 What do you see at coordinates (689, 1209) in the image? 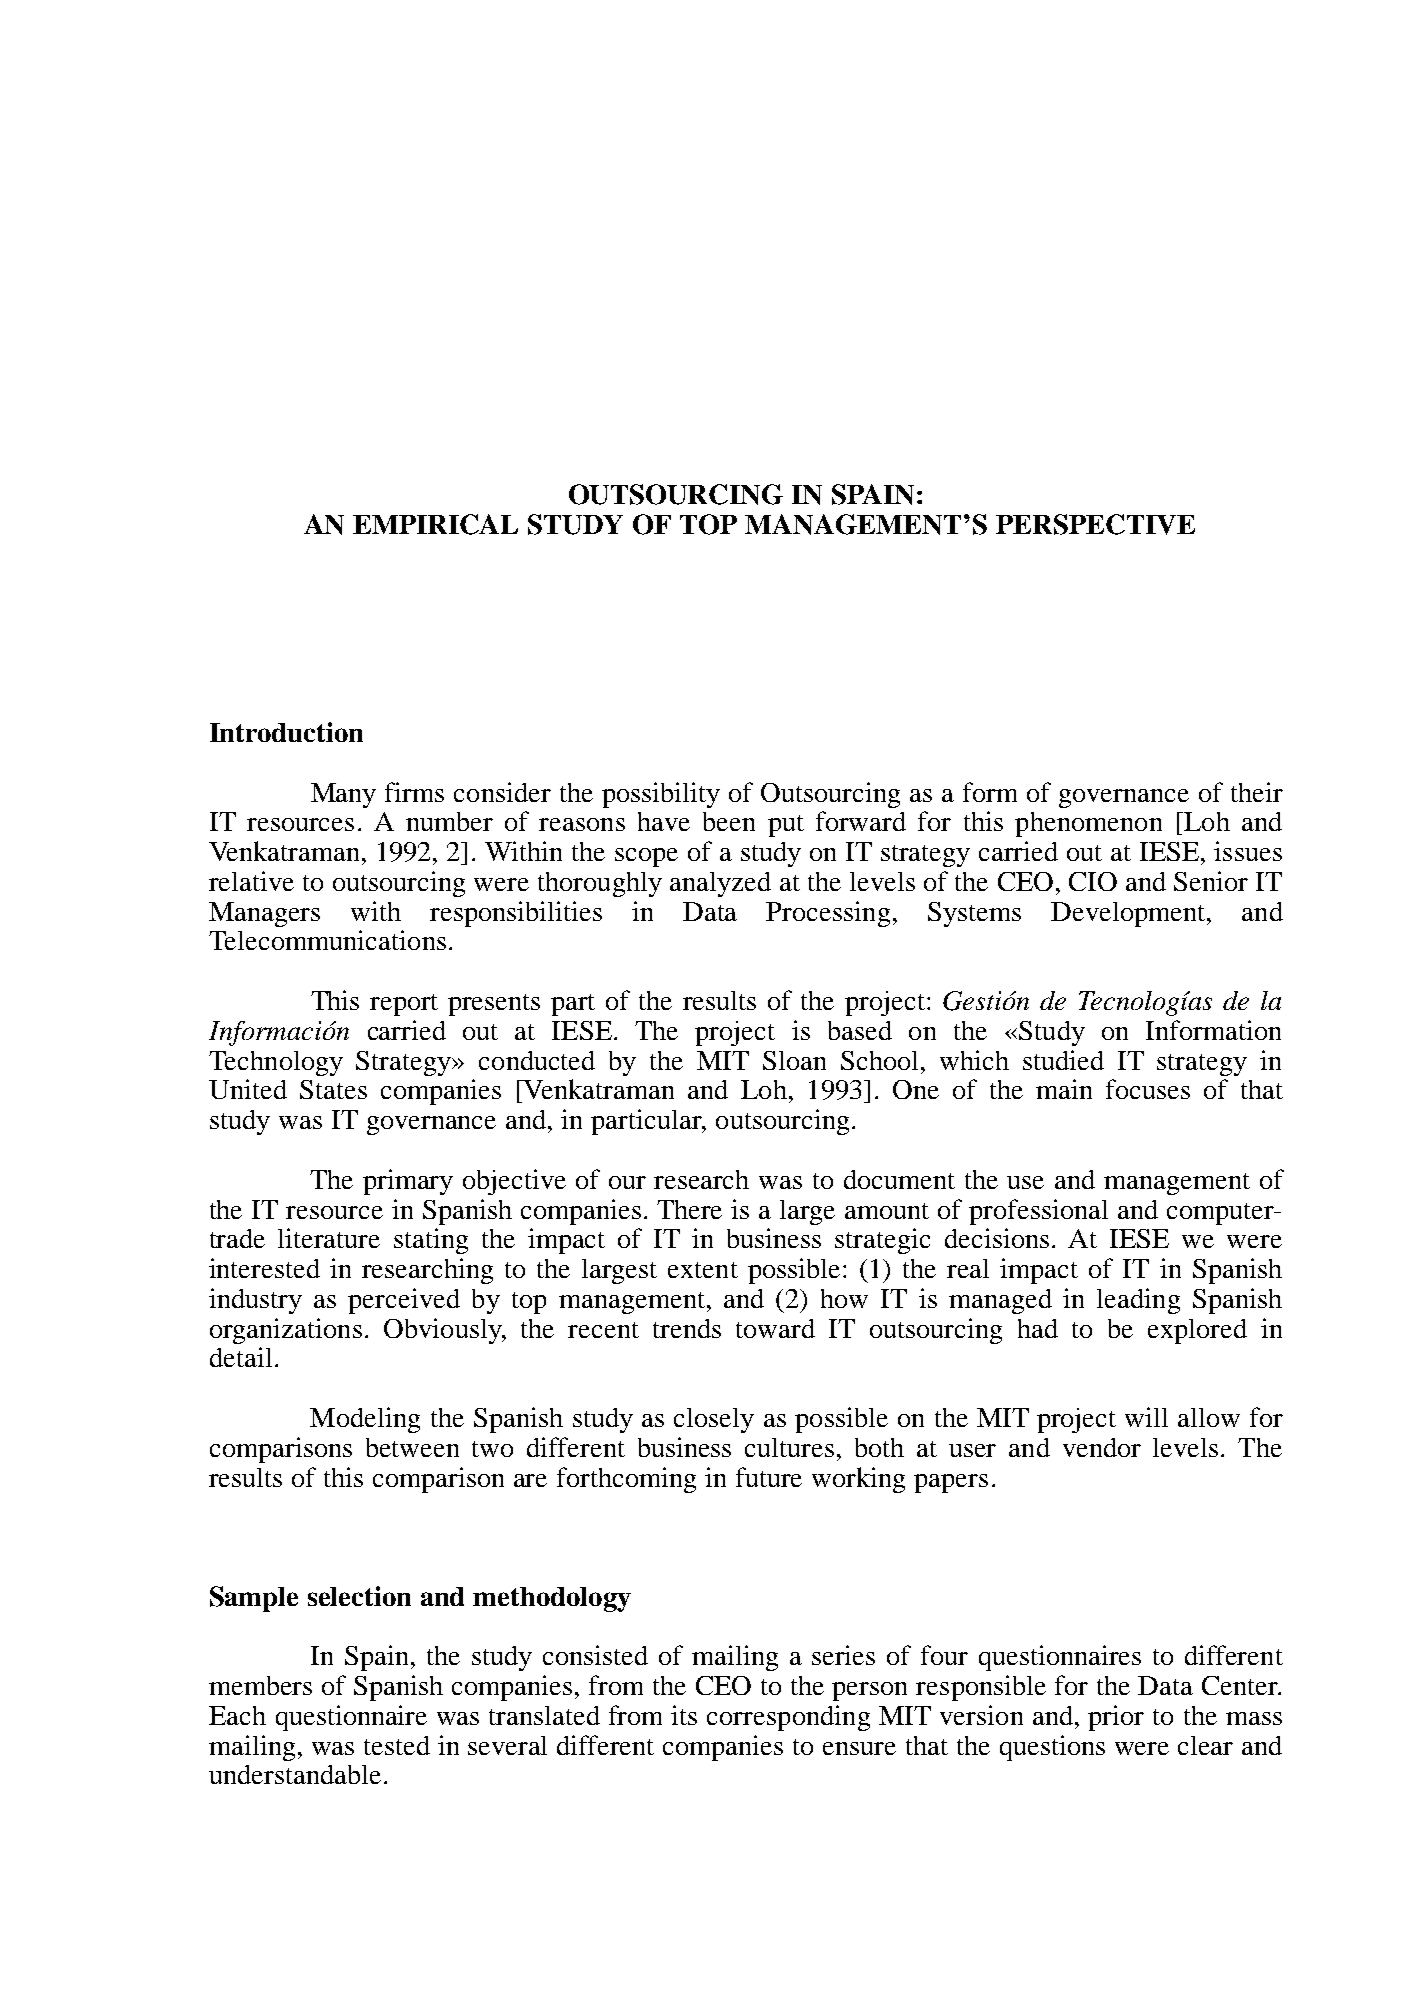
I see `There` at bounding box center [689, 1209].
